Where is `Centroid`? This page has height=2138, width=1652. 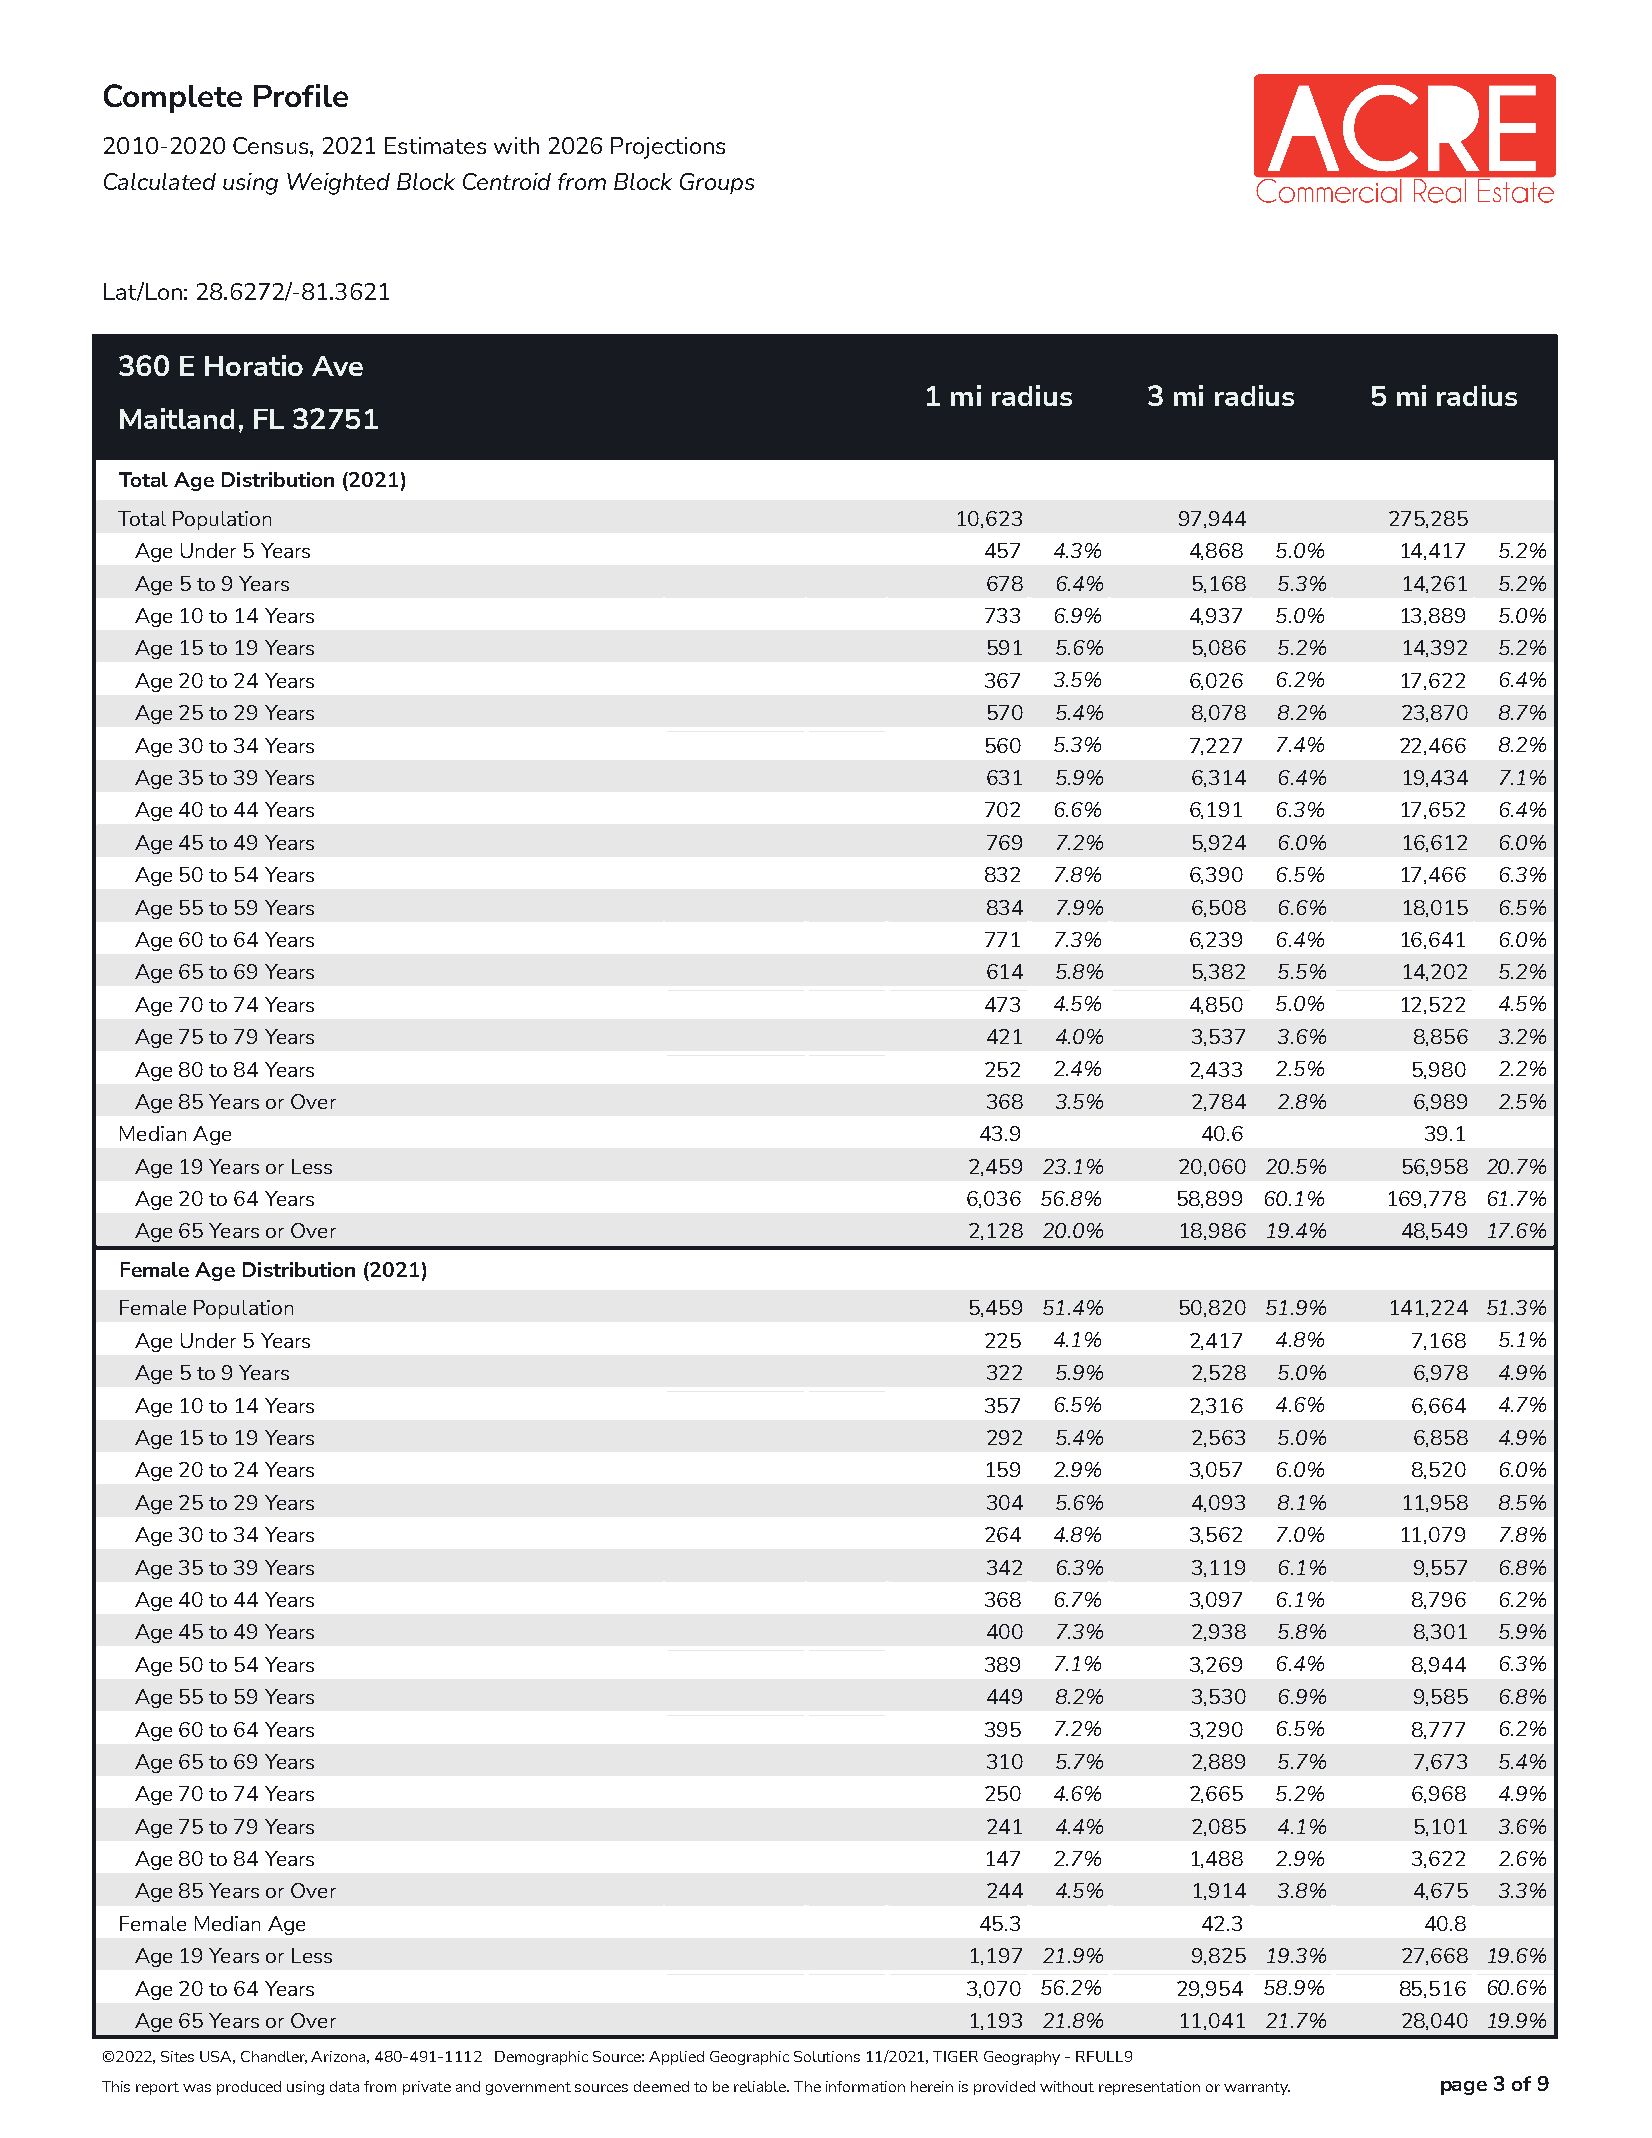
Centroid is located at coordinates (507, 181).
